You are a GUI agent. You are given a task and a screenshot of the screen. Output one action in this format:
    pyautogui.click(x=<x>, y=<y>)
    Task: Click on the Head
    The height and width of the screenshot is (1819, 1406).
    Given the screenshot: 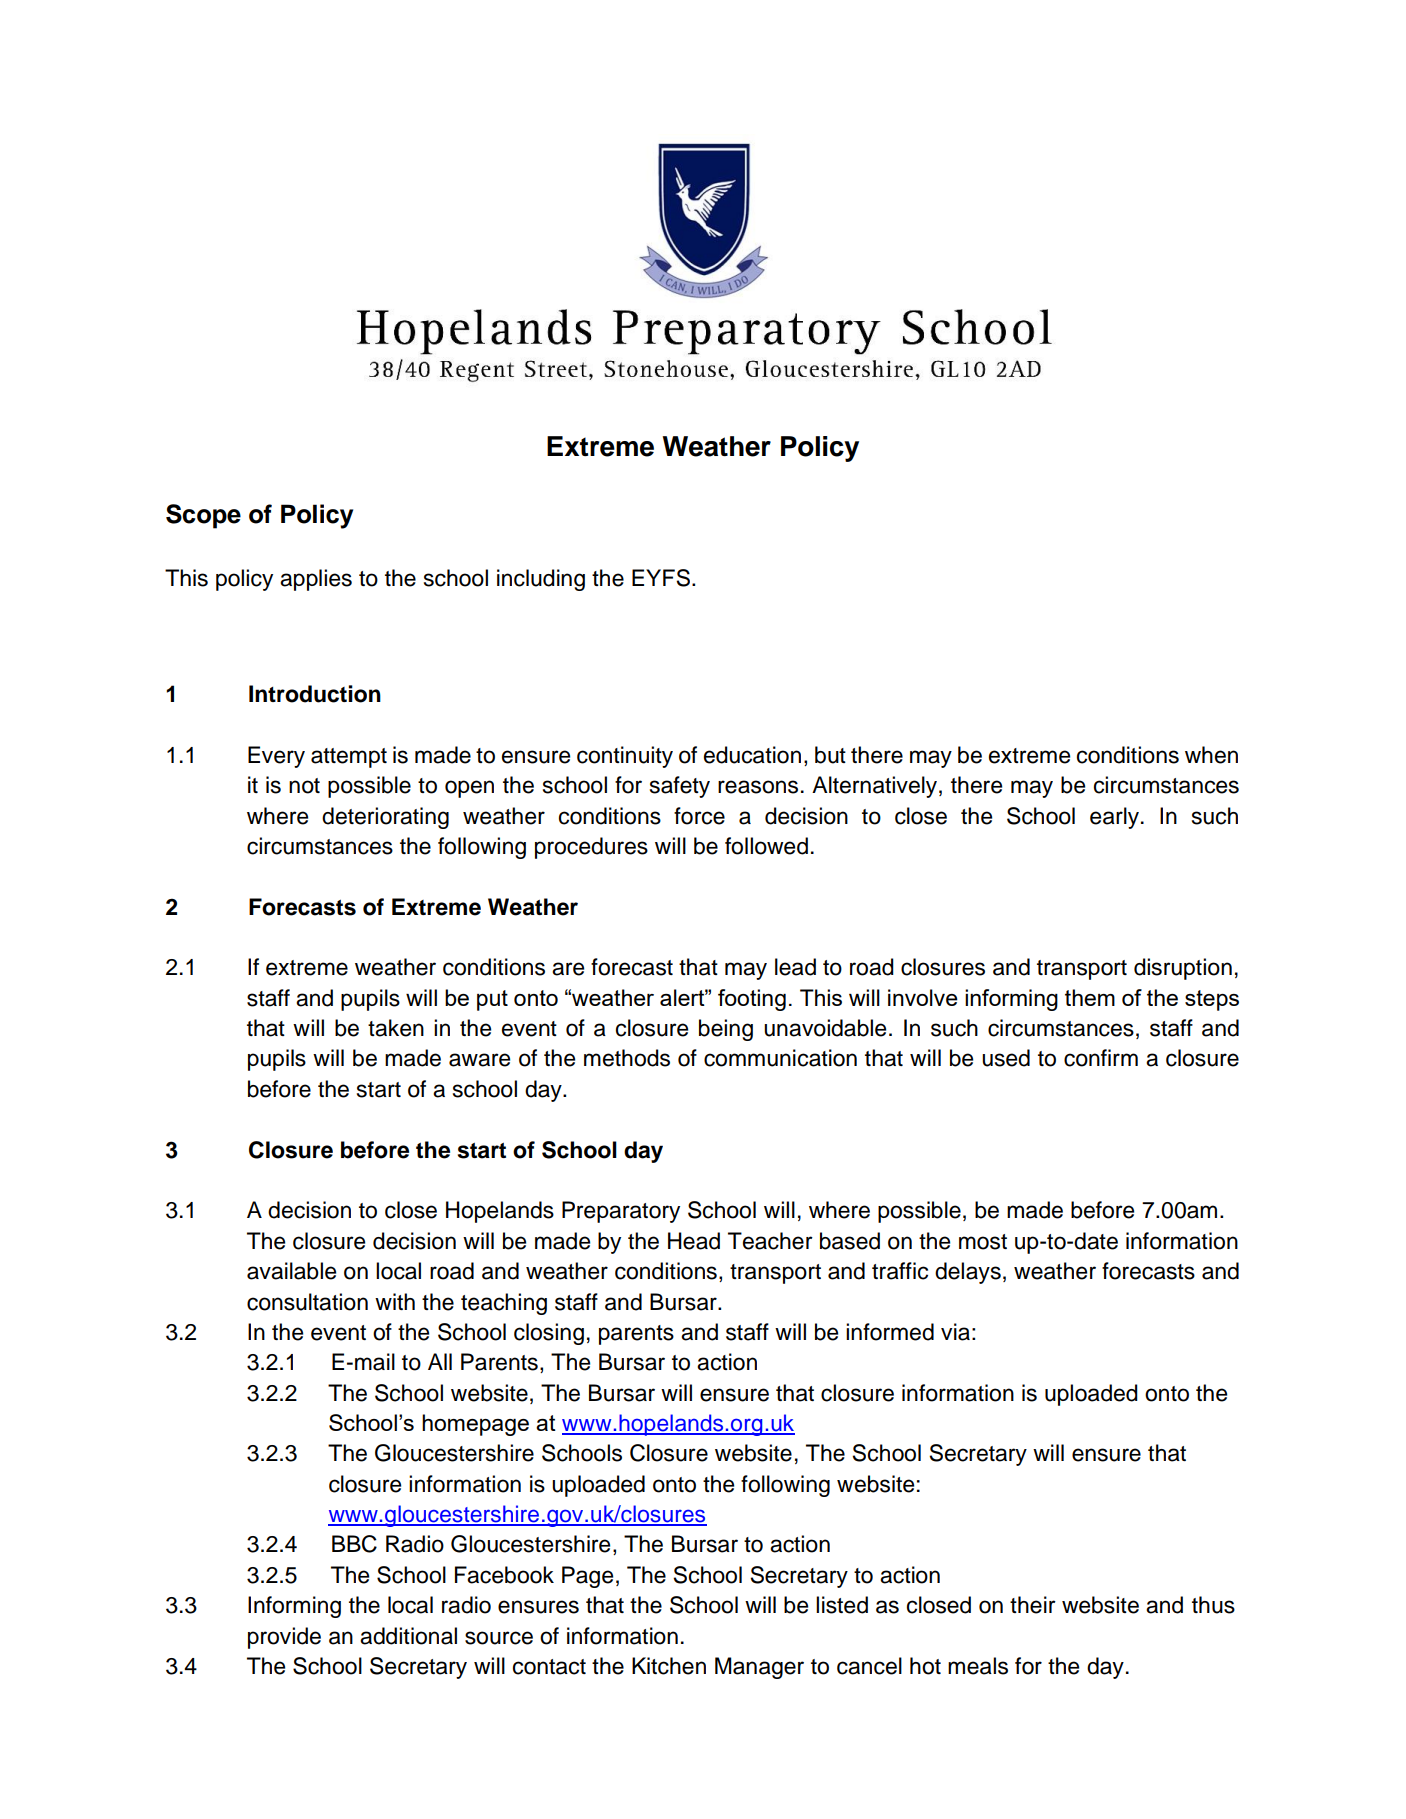 What is the action you would take?
    pyautogui.click(x=694, y=1241)
